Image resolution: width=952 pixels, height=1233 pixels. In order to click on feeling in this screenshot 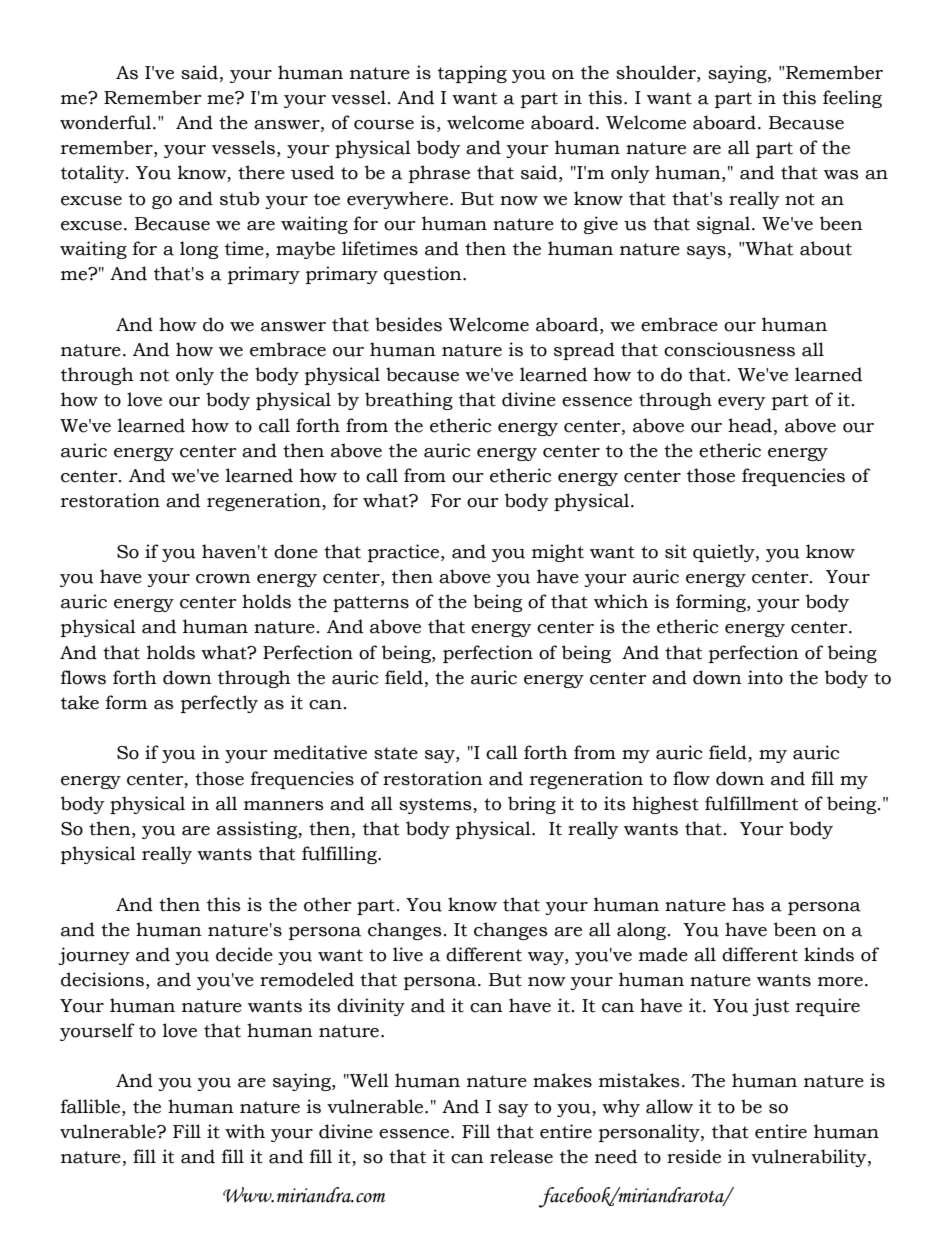, I will do `click(852, 99)`.
